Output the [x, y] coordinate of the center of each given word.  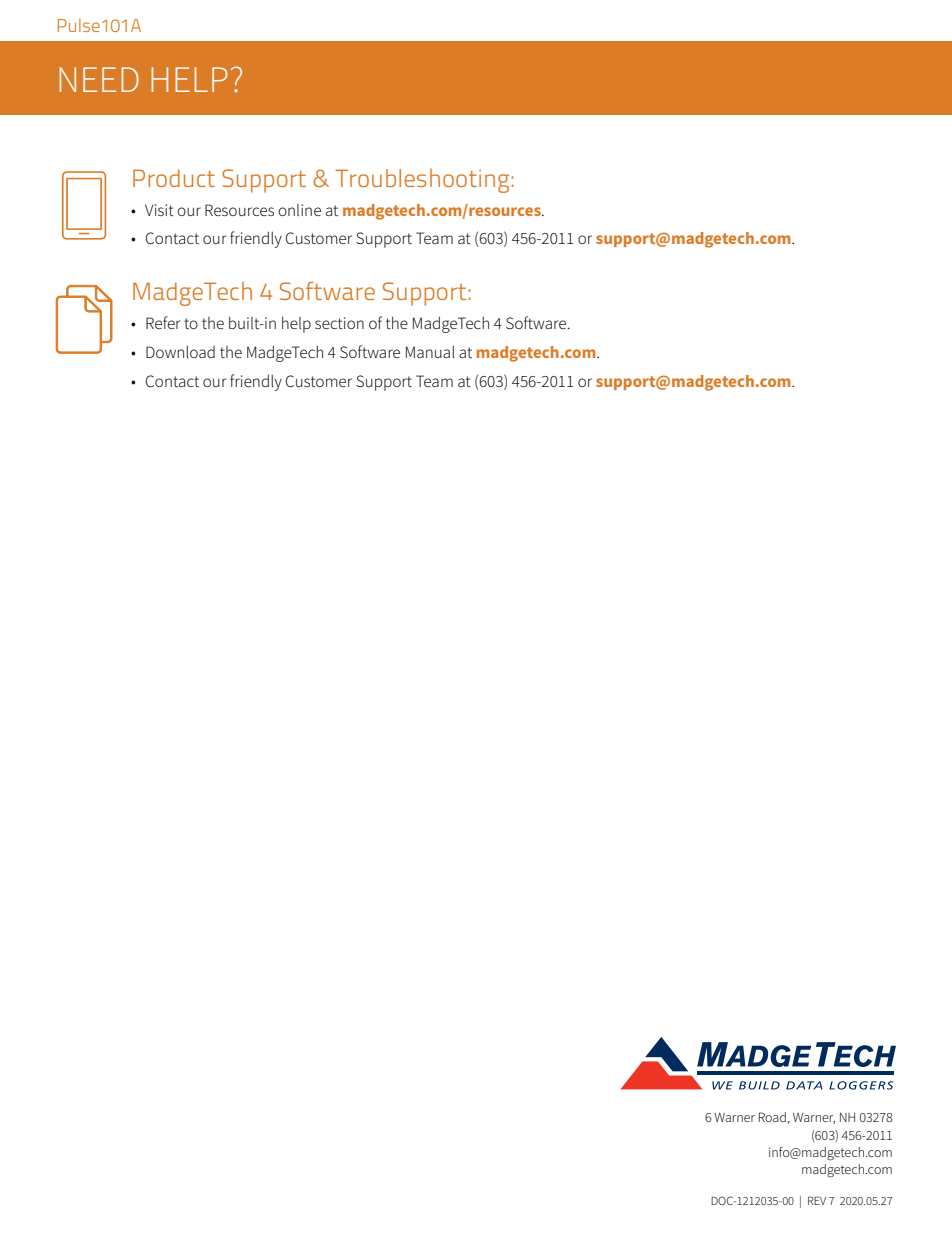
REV [817, 1200]
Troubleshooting [423, 181]
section [339, 323]
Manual [430, 351]
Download [180, 351]
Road [772, 1117]
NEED [99, 79]
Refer [163, 322]
